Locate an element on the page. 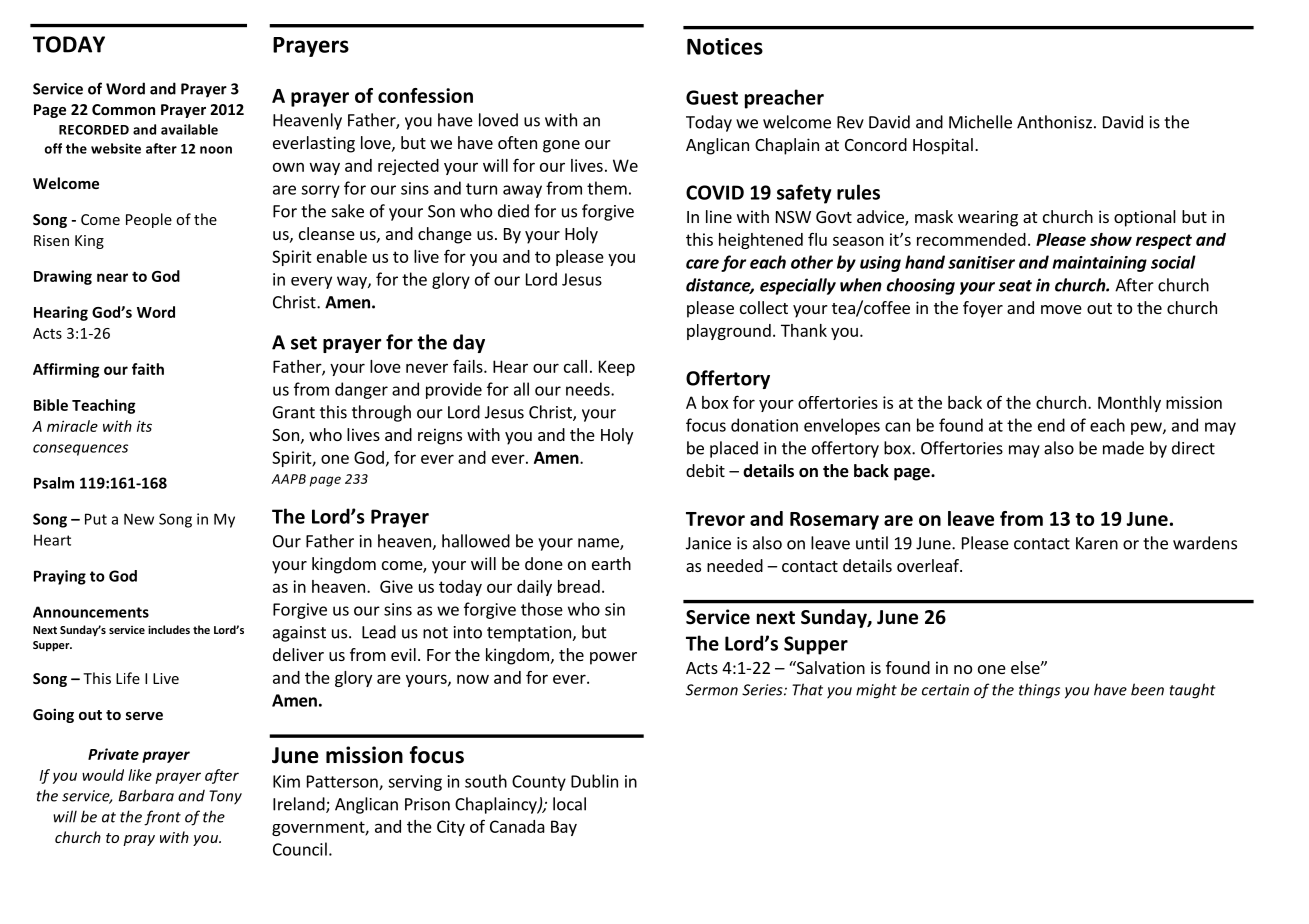 Image resolution: width=1309 pixels, height=924 pixels. power is located at coordinates (613, 658).
